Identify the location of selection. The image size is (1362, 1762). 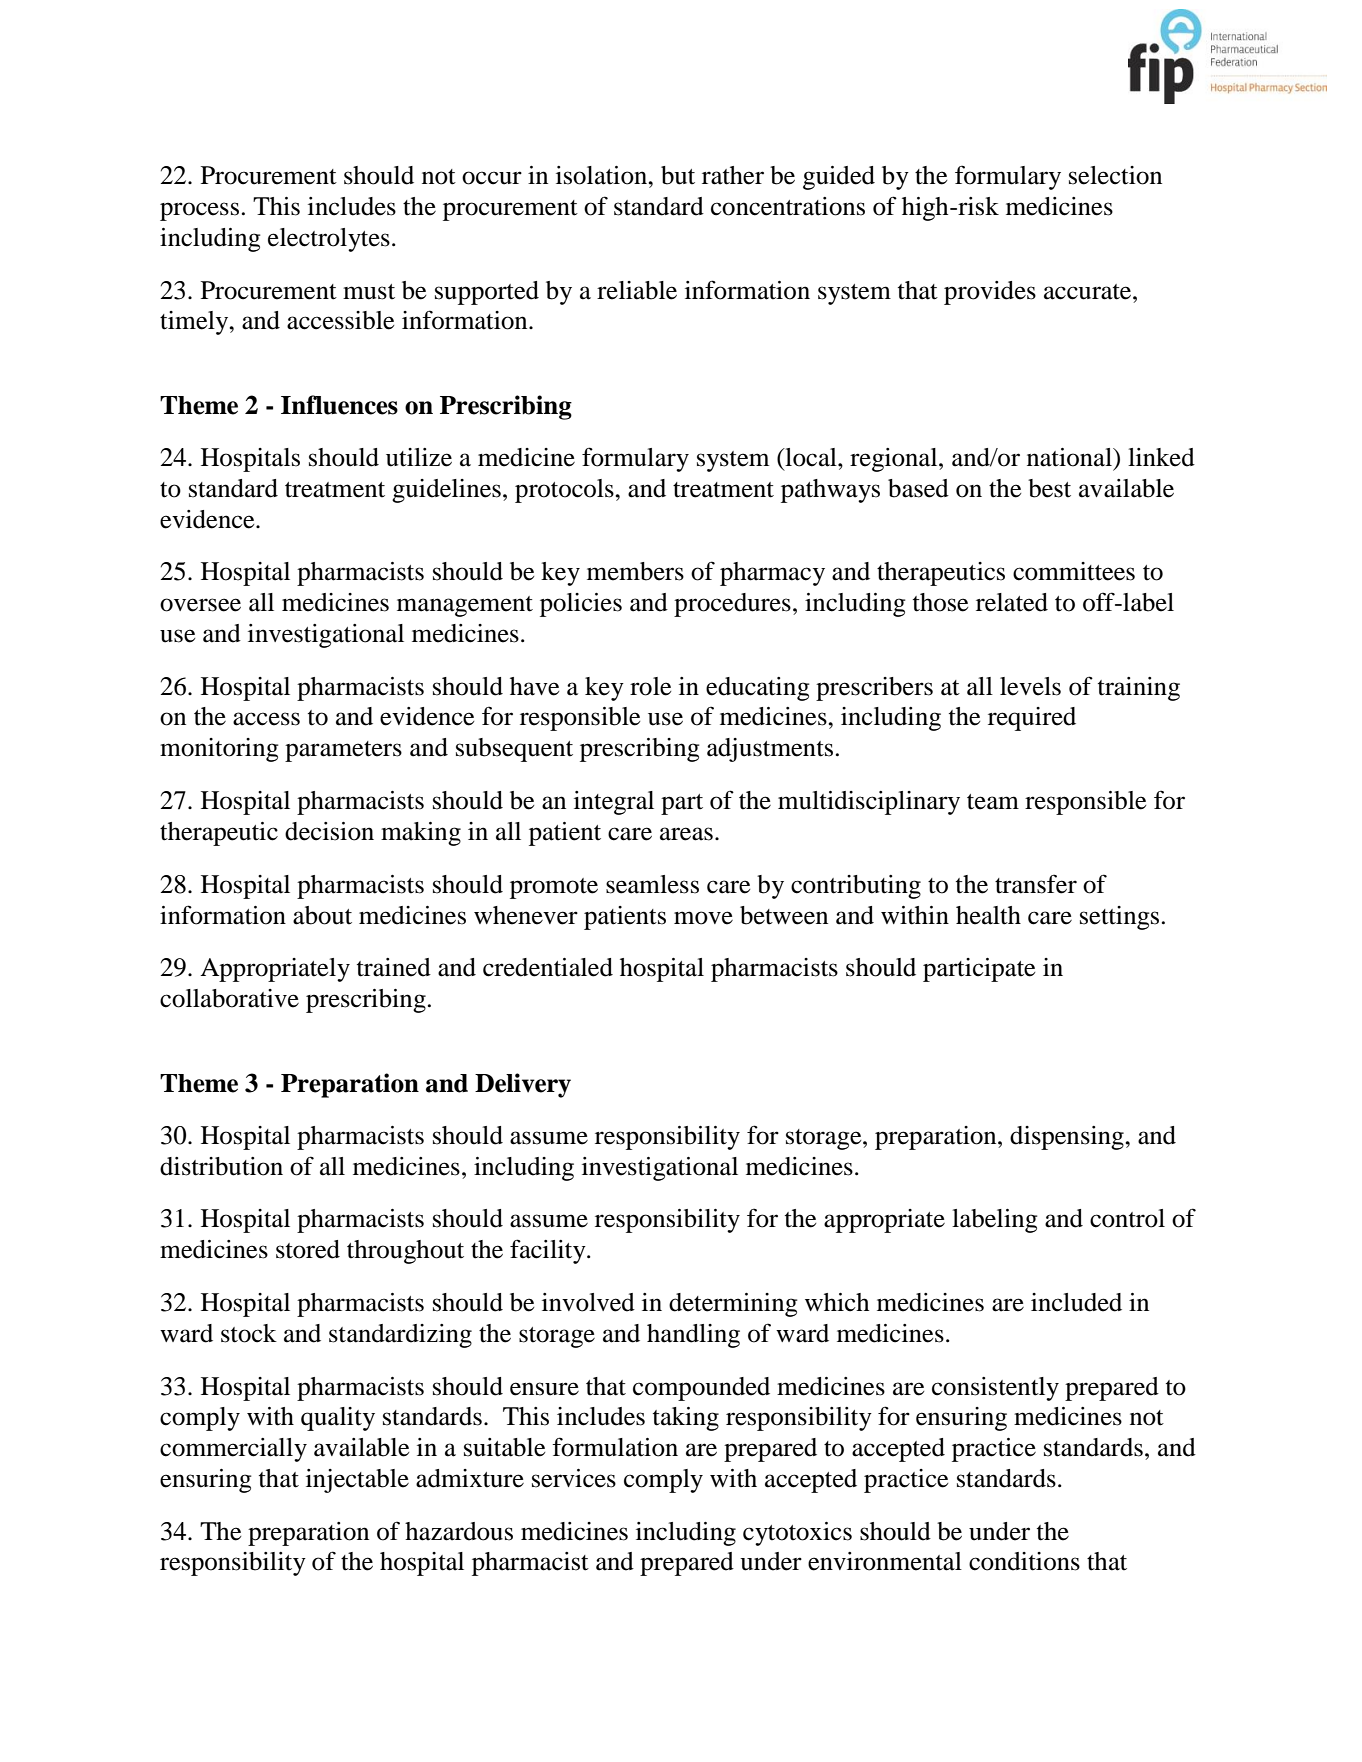
(1115, 175).
